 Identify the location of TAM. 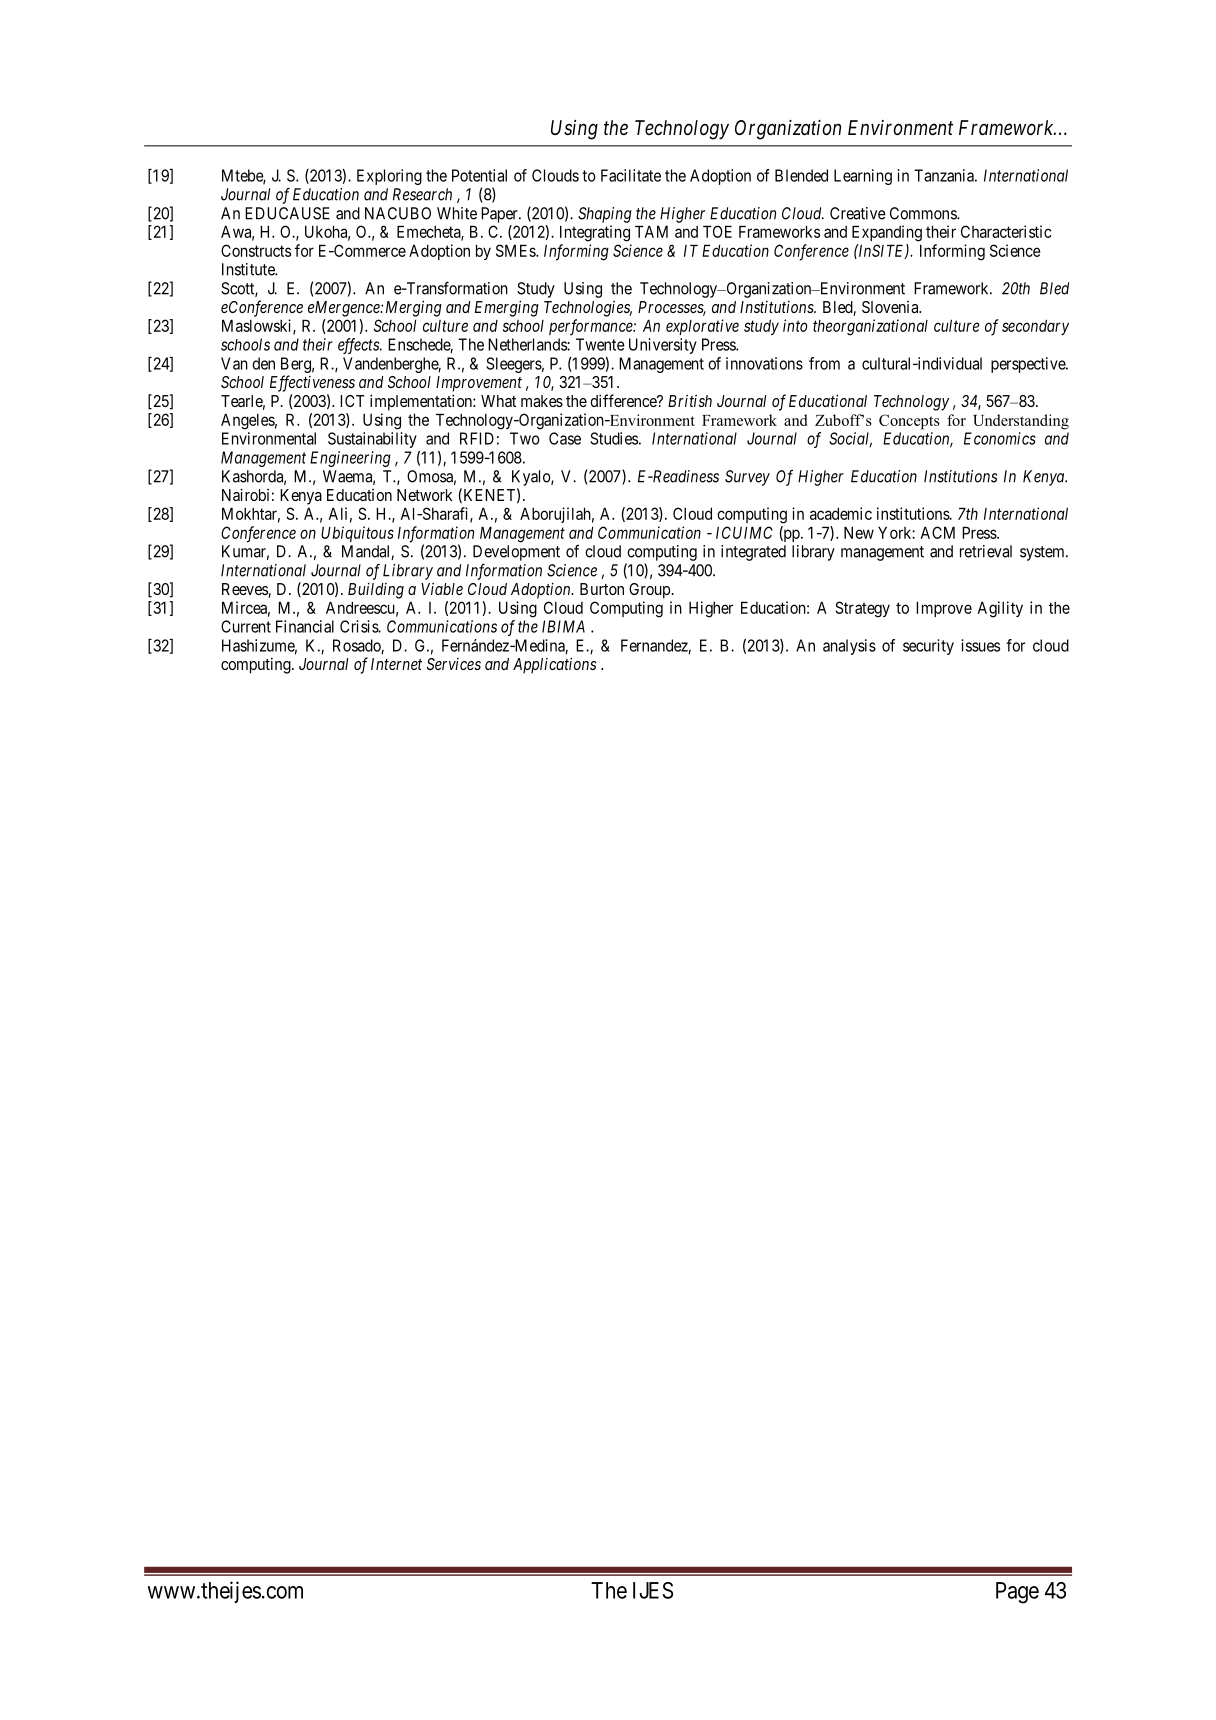
(651, 231).
